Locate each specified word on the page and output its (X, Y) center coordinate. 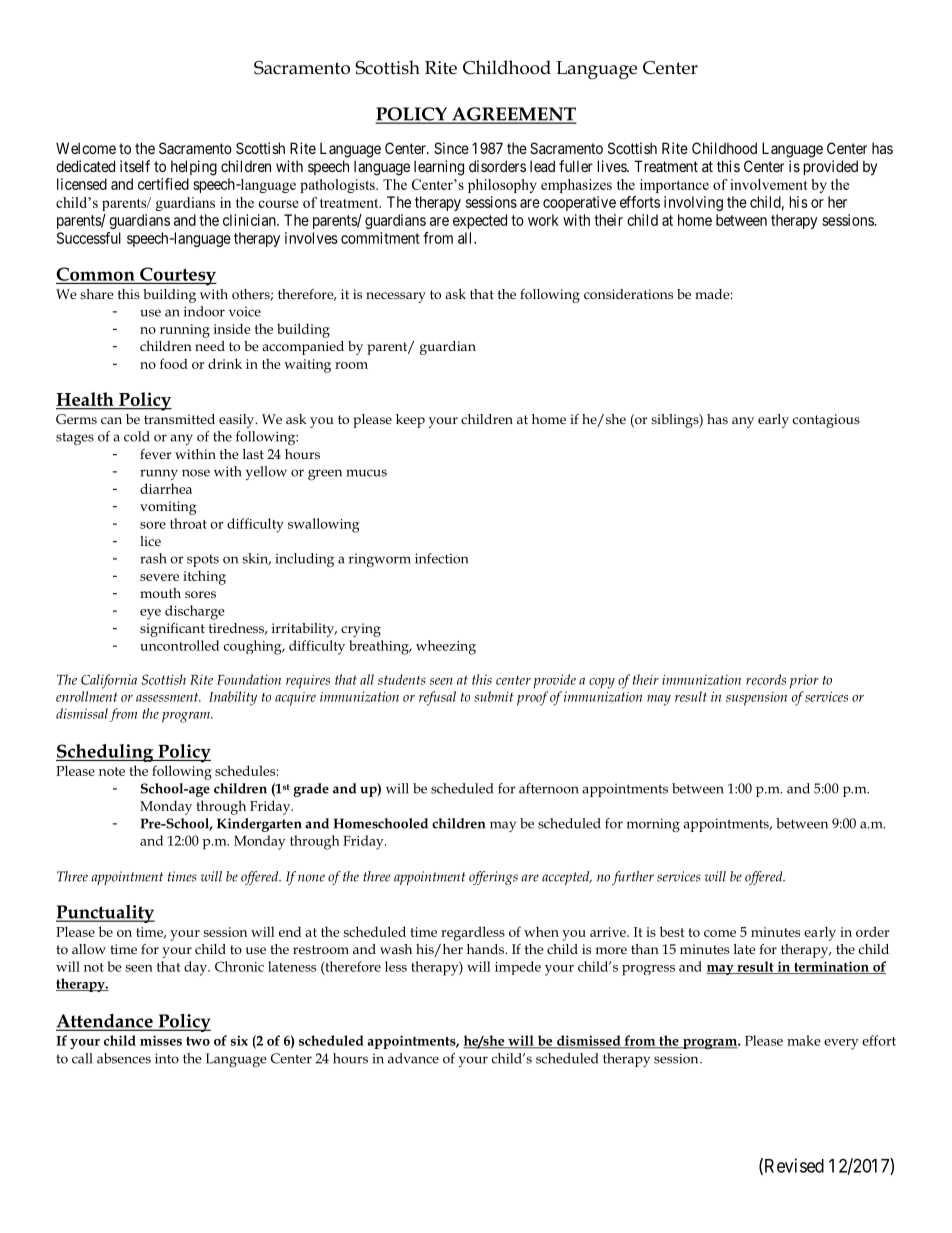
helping (194, 168)
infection (441, 558)
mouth (160, 593)
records (766, 679)
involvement (769, 184)
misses (161, 1040)
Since (451, 148)
